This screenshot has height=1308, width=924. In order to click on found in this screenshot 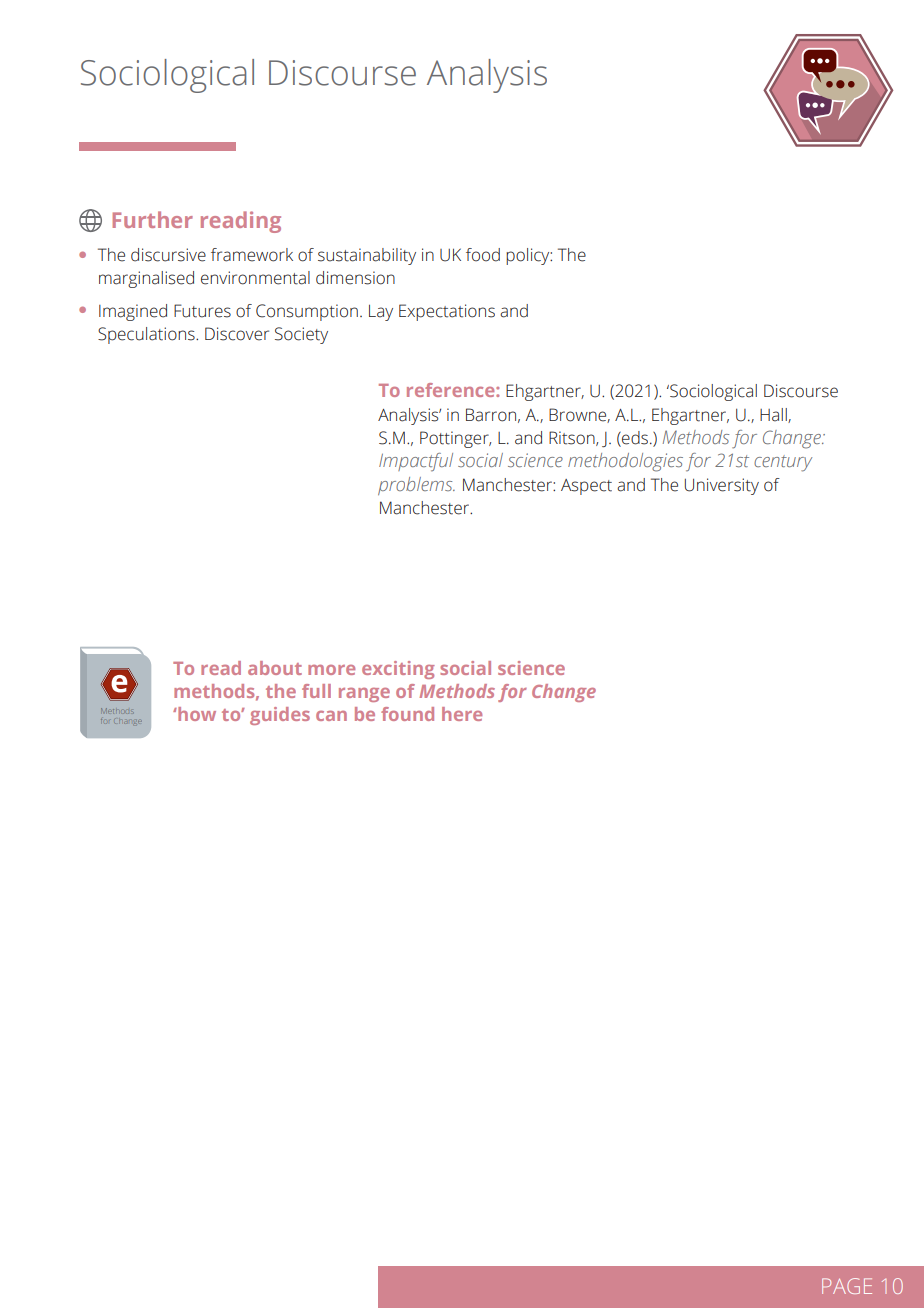, I will do `click(407, 714)`.
